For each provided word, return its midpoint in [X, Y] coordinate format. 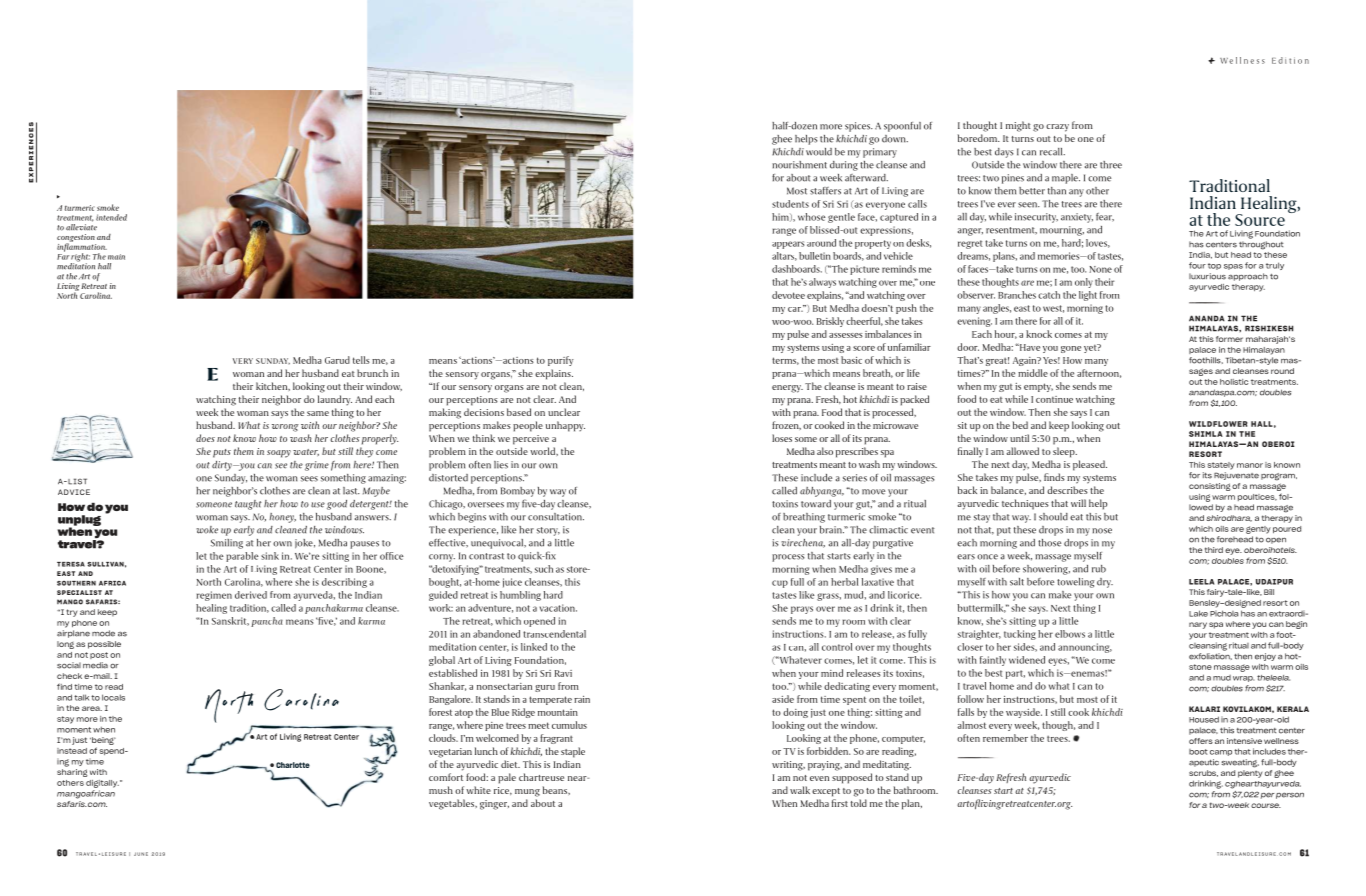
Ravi [563, 673]
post [99, 655]
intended [111, 217]
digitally [102, 784]
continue [1054, 399]
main [116, 257]
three [1111, 165]
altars [784, 256]
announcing [1085, 648]
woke [207, 530]
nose [1102, 531]
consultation [556, 517]
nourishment [799, 165]
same [318, 413]
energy [787, 389]
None [1100, 269]
